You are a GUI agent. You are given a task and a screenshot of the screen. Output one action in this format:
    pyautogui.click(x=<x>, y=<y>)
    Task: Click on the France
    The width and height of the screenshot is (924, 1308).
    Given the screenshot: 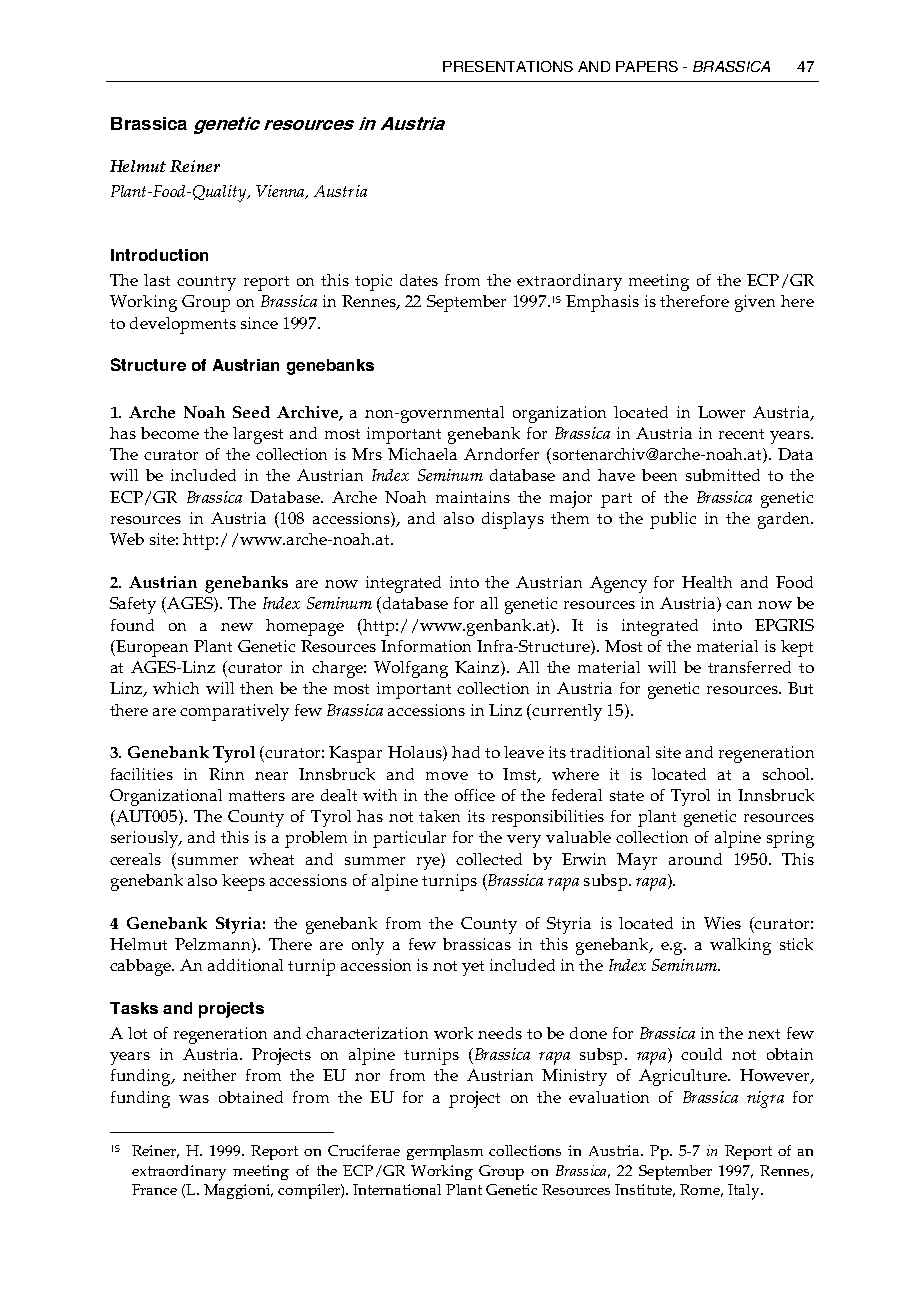 What is the action you would take?
    pyautogui.click(x=154, y=1189)
